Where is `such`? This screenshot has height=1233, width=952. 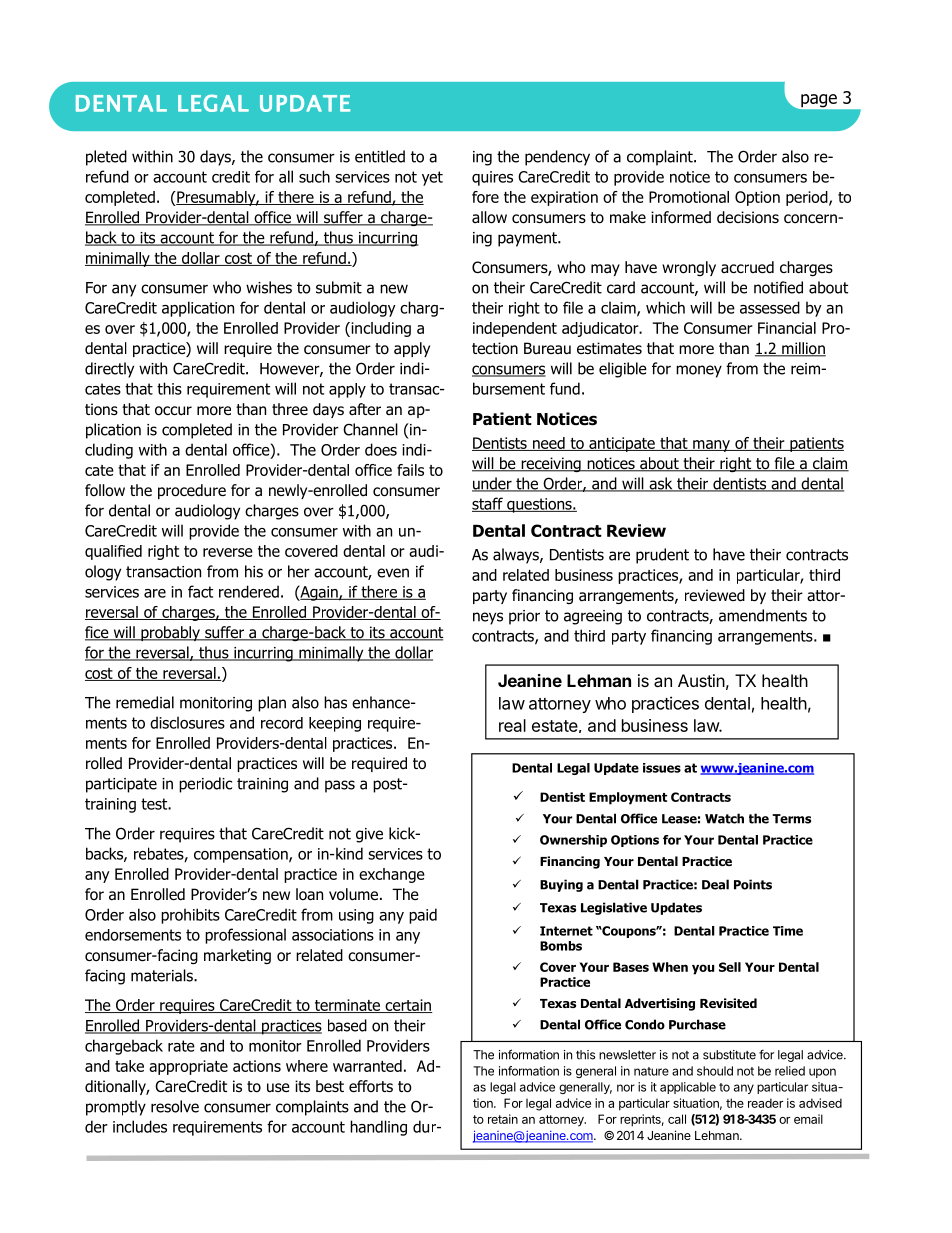
such is located at coordinates (314, 176).
